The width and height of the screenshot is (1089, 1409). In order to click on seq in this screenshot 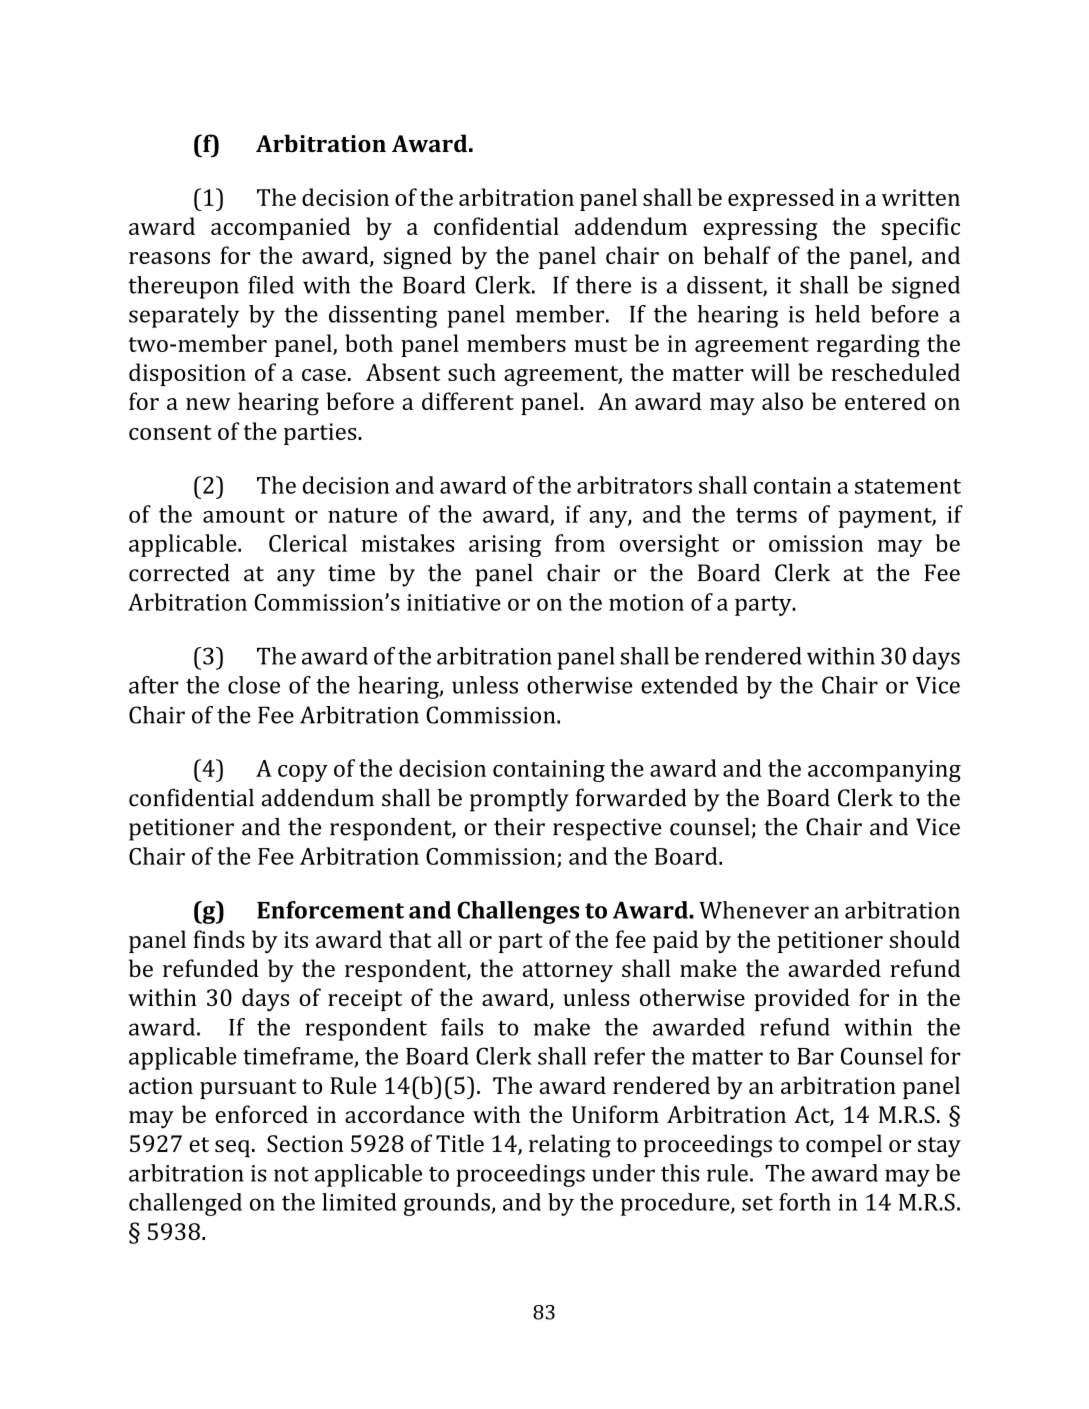, I will do `click(232, 1148)`.
